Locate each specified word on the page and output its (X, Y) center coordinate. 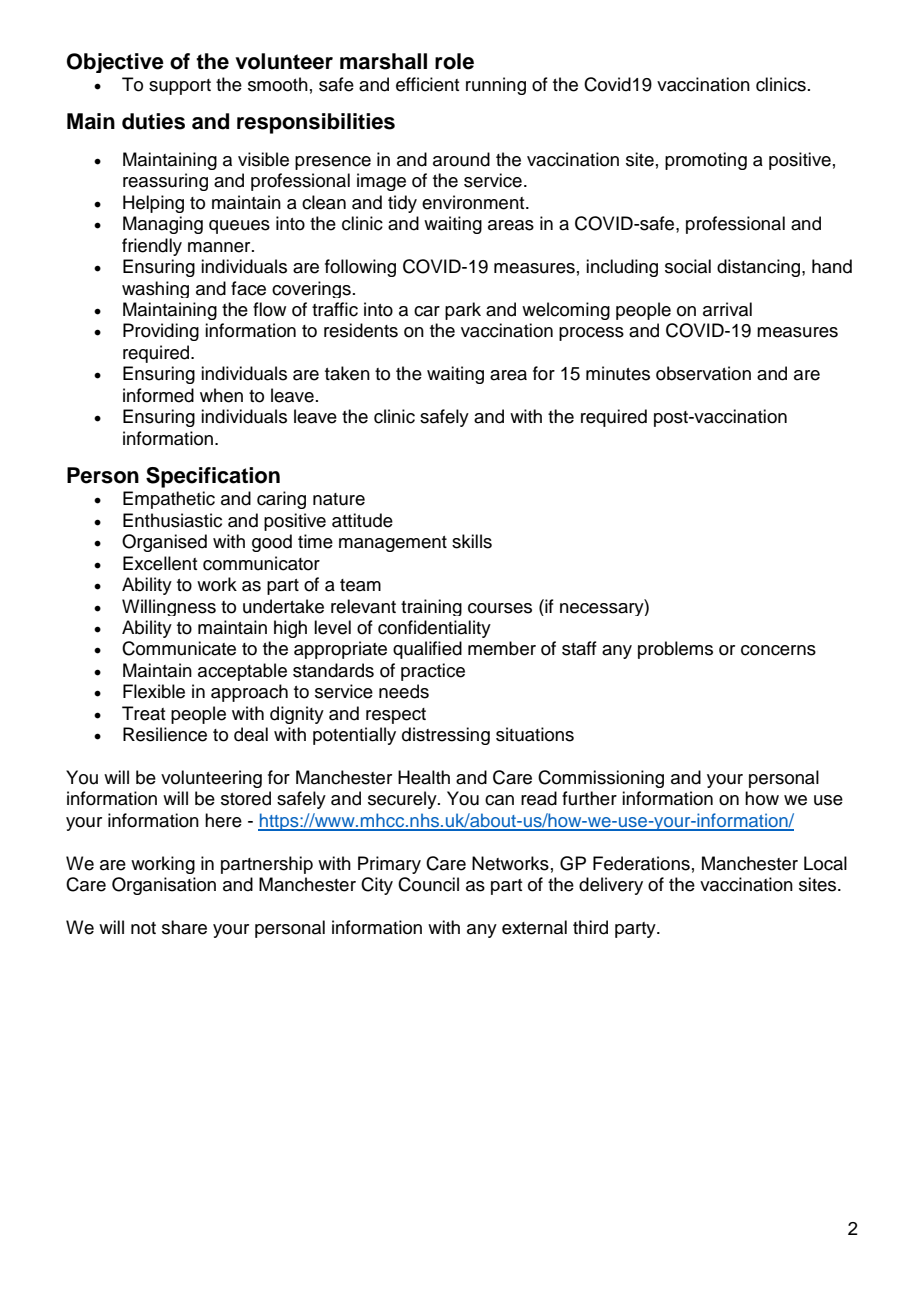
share (184, 927)
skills (472, 541)
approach (249, 693)
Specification (213, 477)
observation (703, 373)
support (180, 87)
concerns (778, 650)
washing (155, 289)
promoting (706, 161)
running (496, 86)
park (463, 311)
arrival (727, 309)
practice (433, 672)
